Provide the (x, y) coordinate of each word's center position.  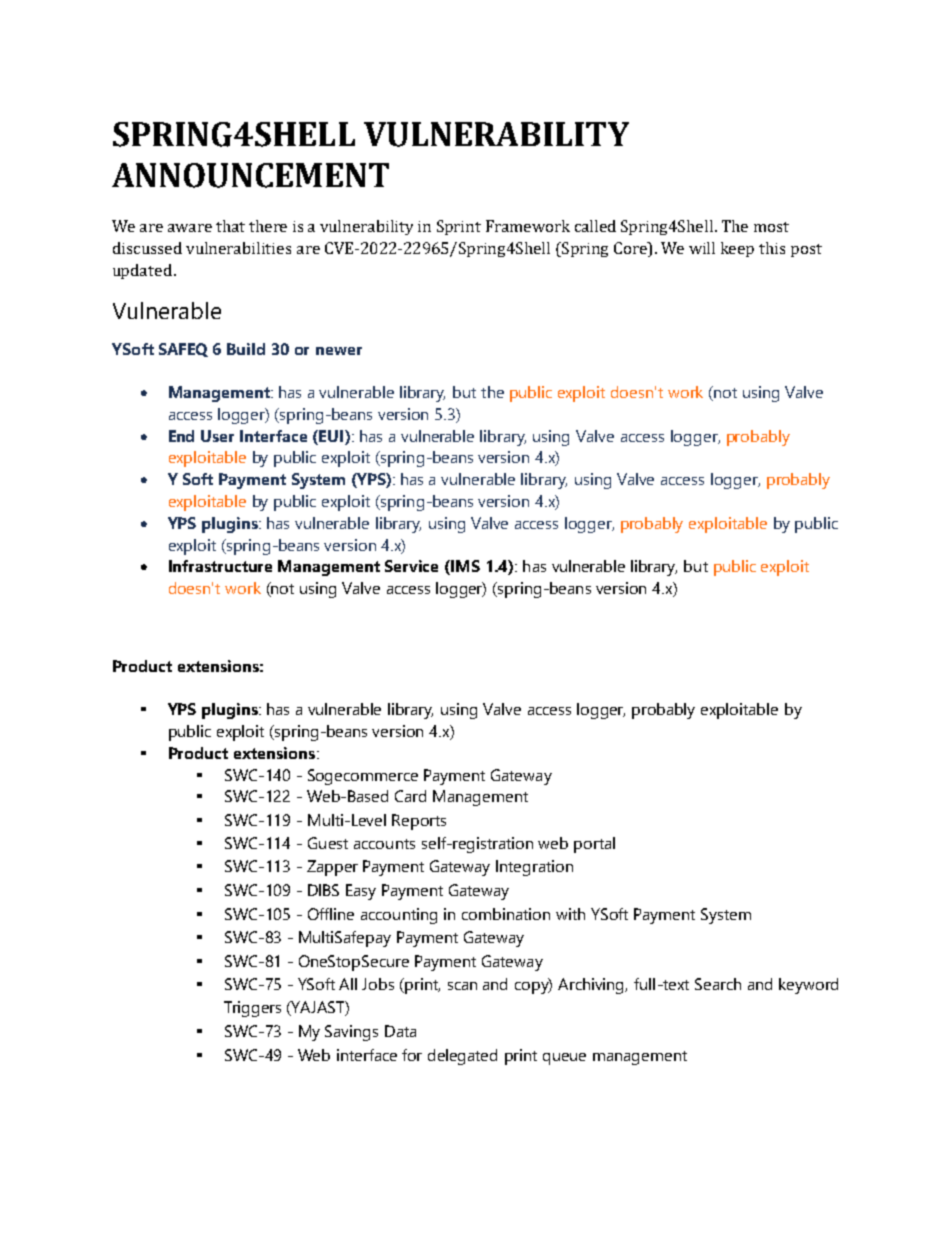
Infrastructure (220, 566)
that (230, 226)
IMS (464, 567)
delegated (462, 1057)
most (771, 227)
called (595, 226)
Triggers (252, 1009)
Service (411, 566)
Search (718, 984)
